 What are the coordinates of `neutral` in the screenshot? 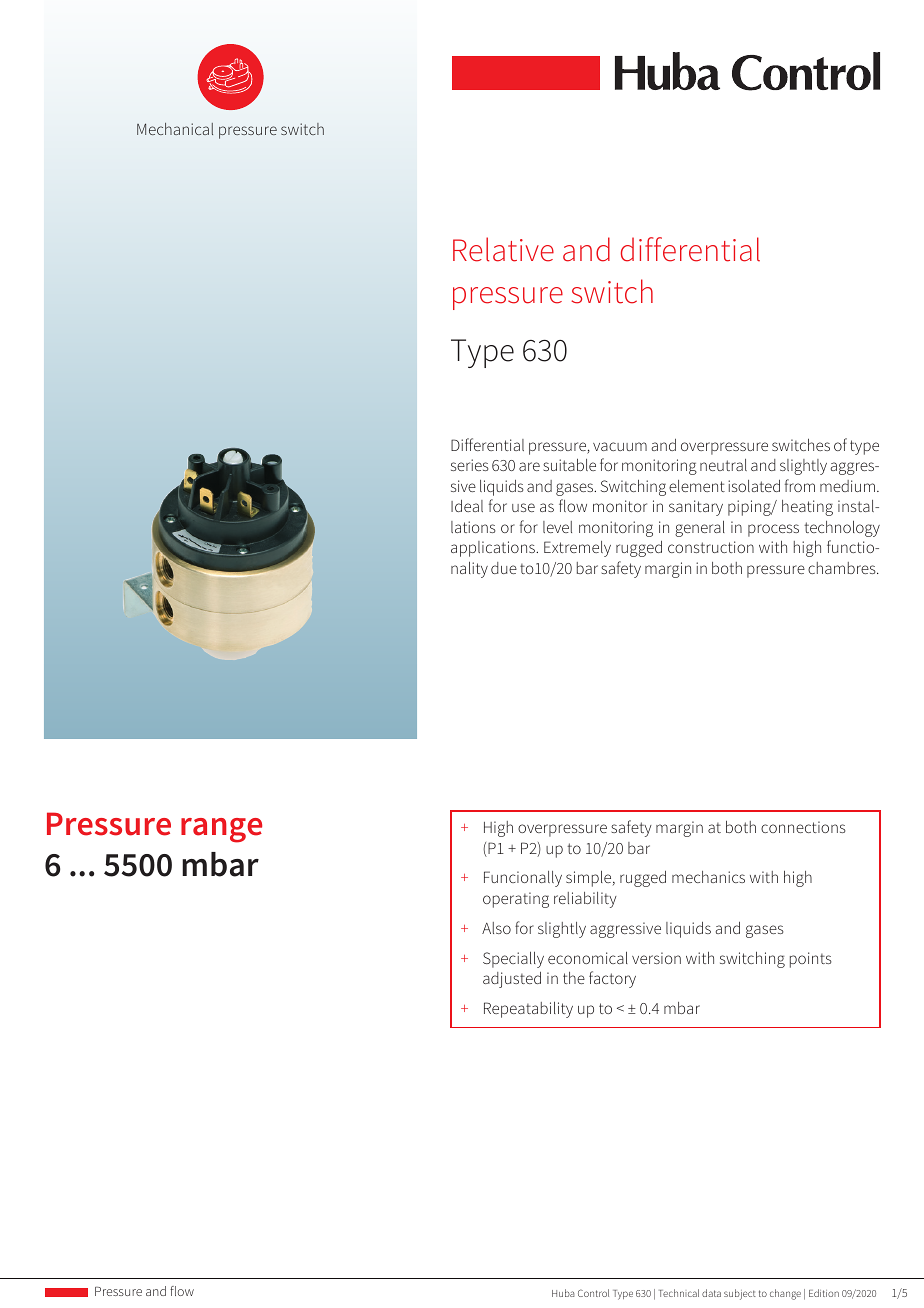 It's located at (723, 465).
